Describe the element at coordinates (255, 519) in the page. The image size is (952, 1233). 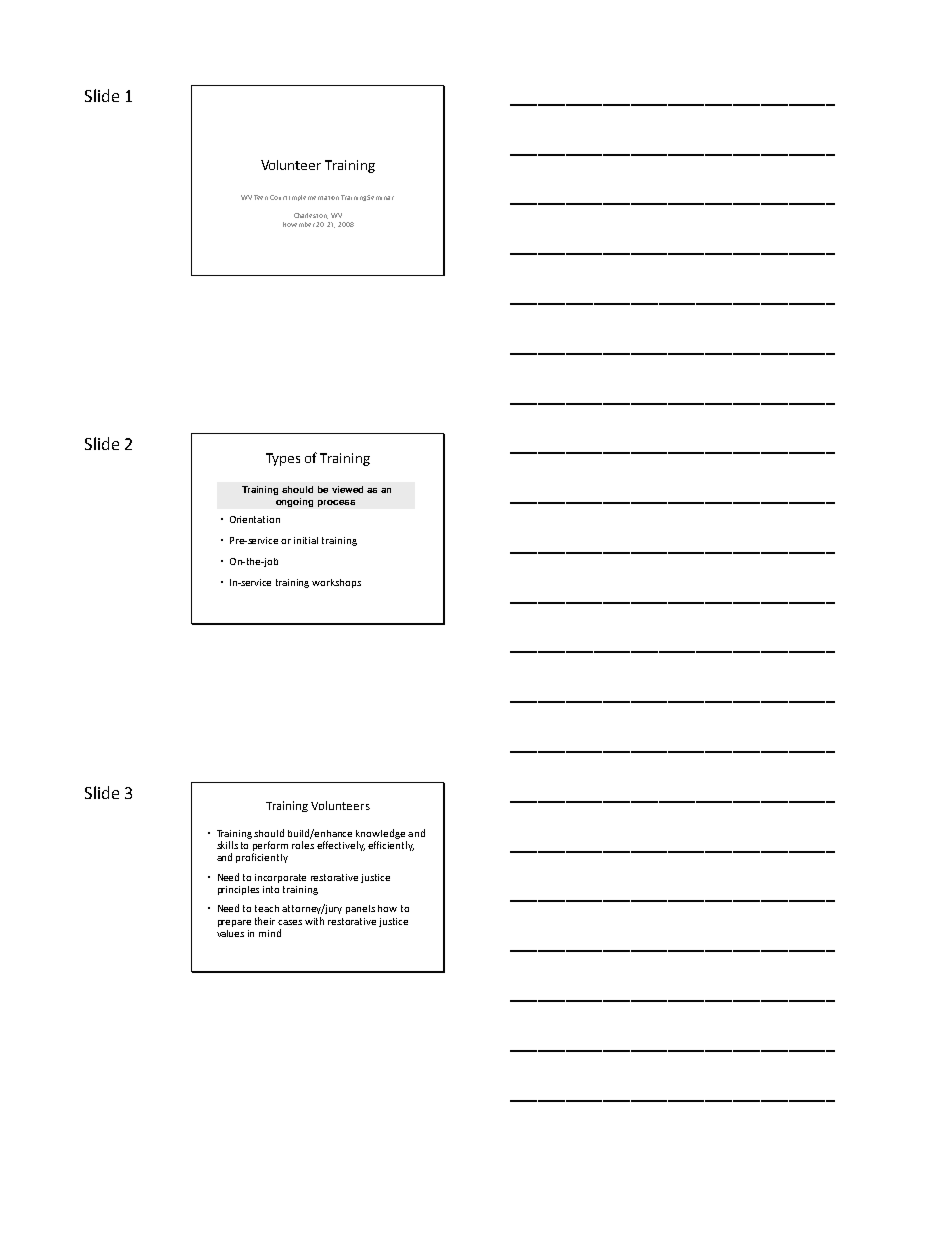
I see `Orientation` at that location.
